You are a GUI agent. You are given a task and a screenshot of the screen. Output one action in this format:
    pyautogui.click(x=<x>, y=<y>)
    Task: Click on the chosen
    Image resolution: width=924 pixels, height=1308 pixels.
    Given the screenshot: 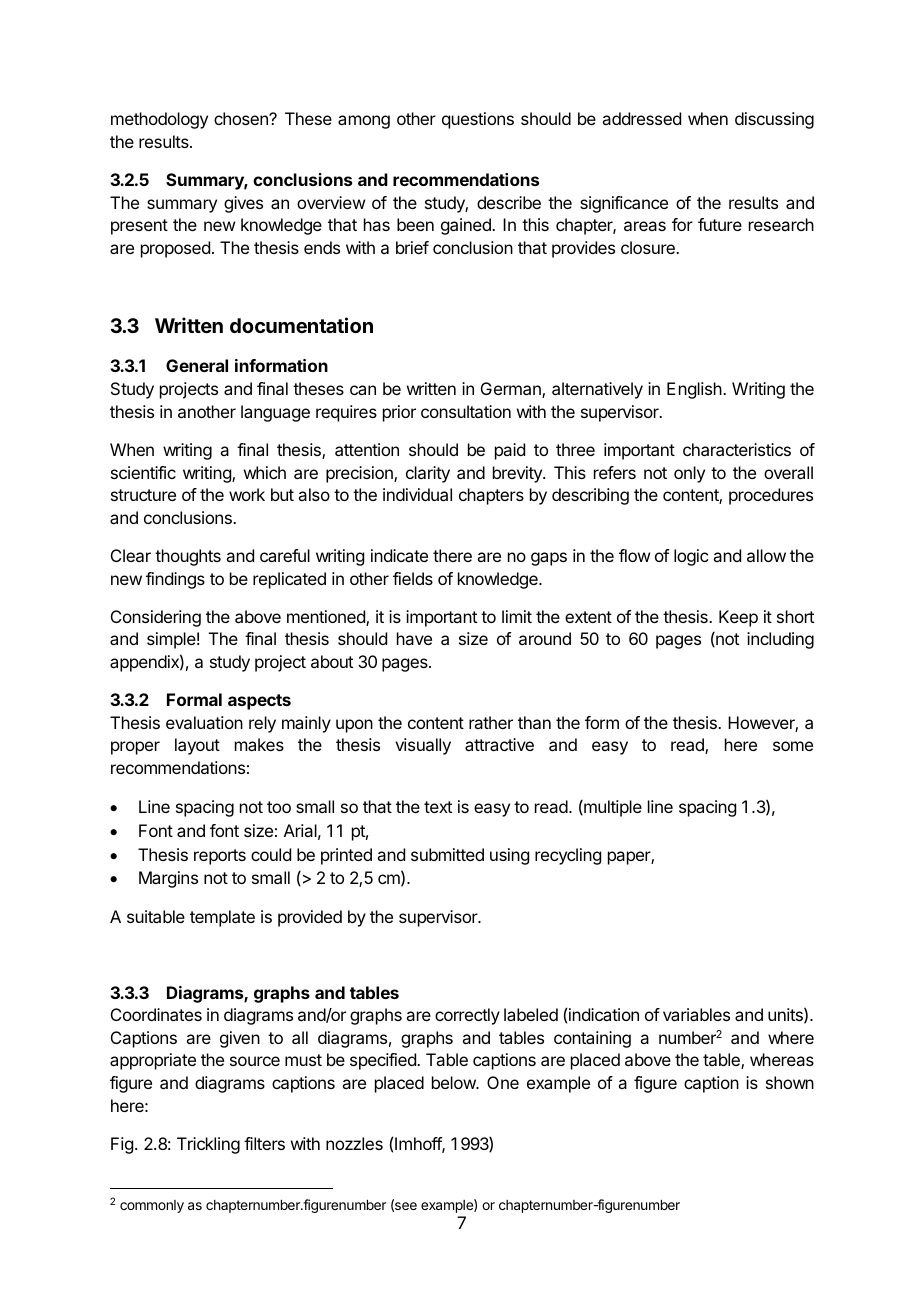 What is the action you would take?
    pyautogui.click(x=242, y=118)
